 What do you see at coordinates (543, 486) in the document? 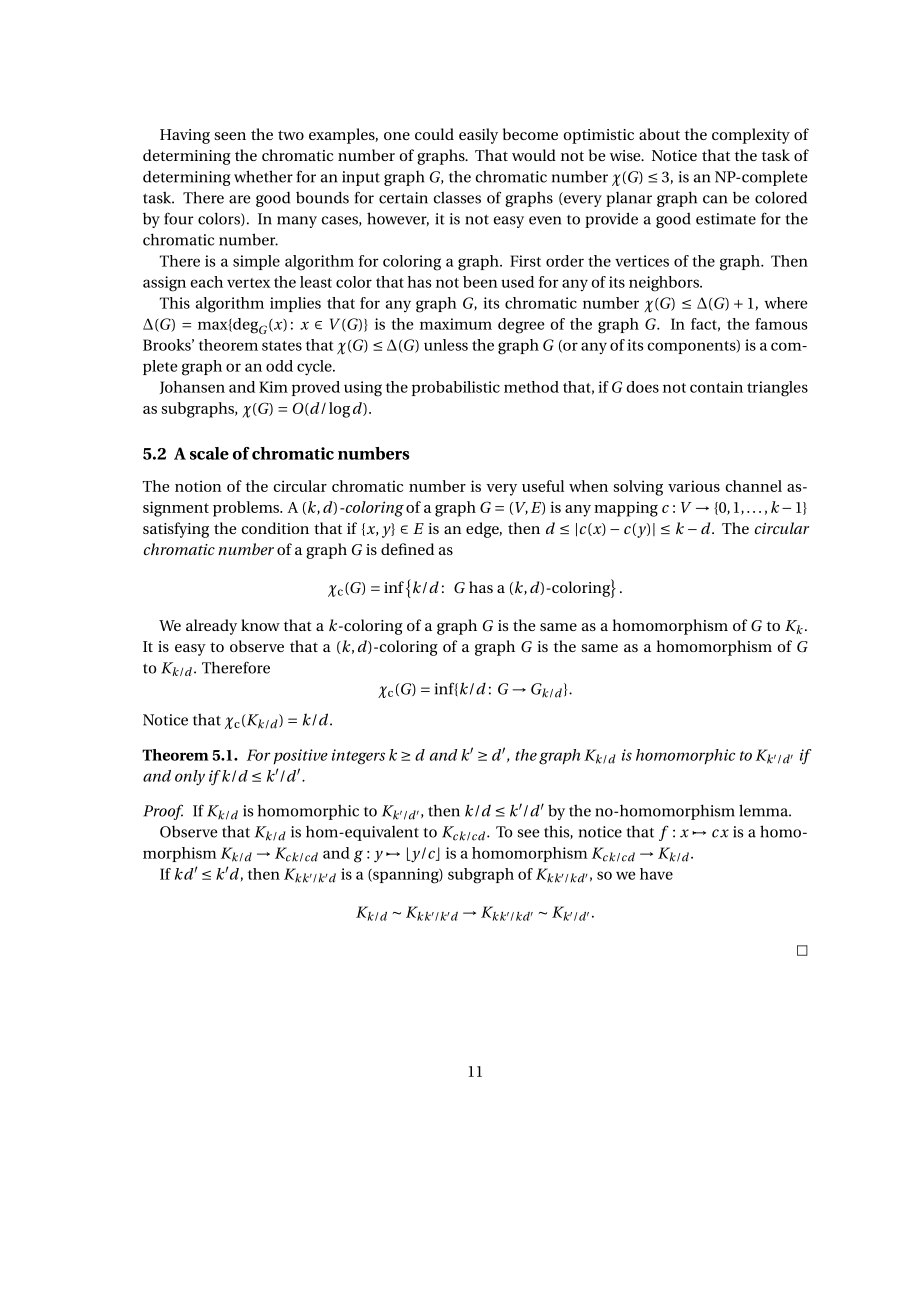
I see `useful` at bounding box center [543, 486].
